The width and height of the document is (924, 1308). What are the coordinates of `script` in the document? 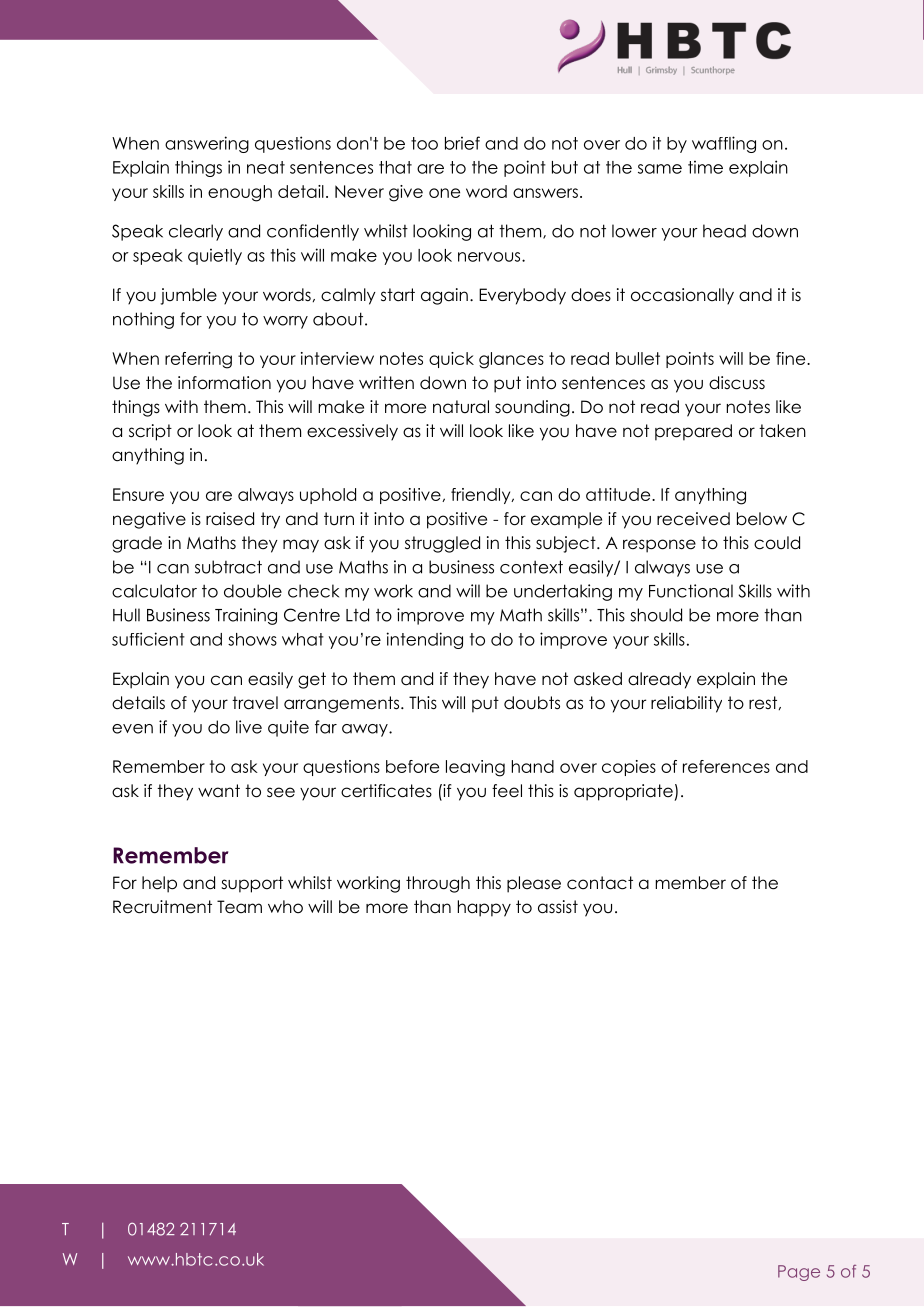 It's located at (150, 432).
